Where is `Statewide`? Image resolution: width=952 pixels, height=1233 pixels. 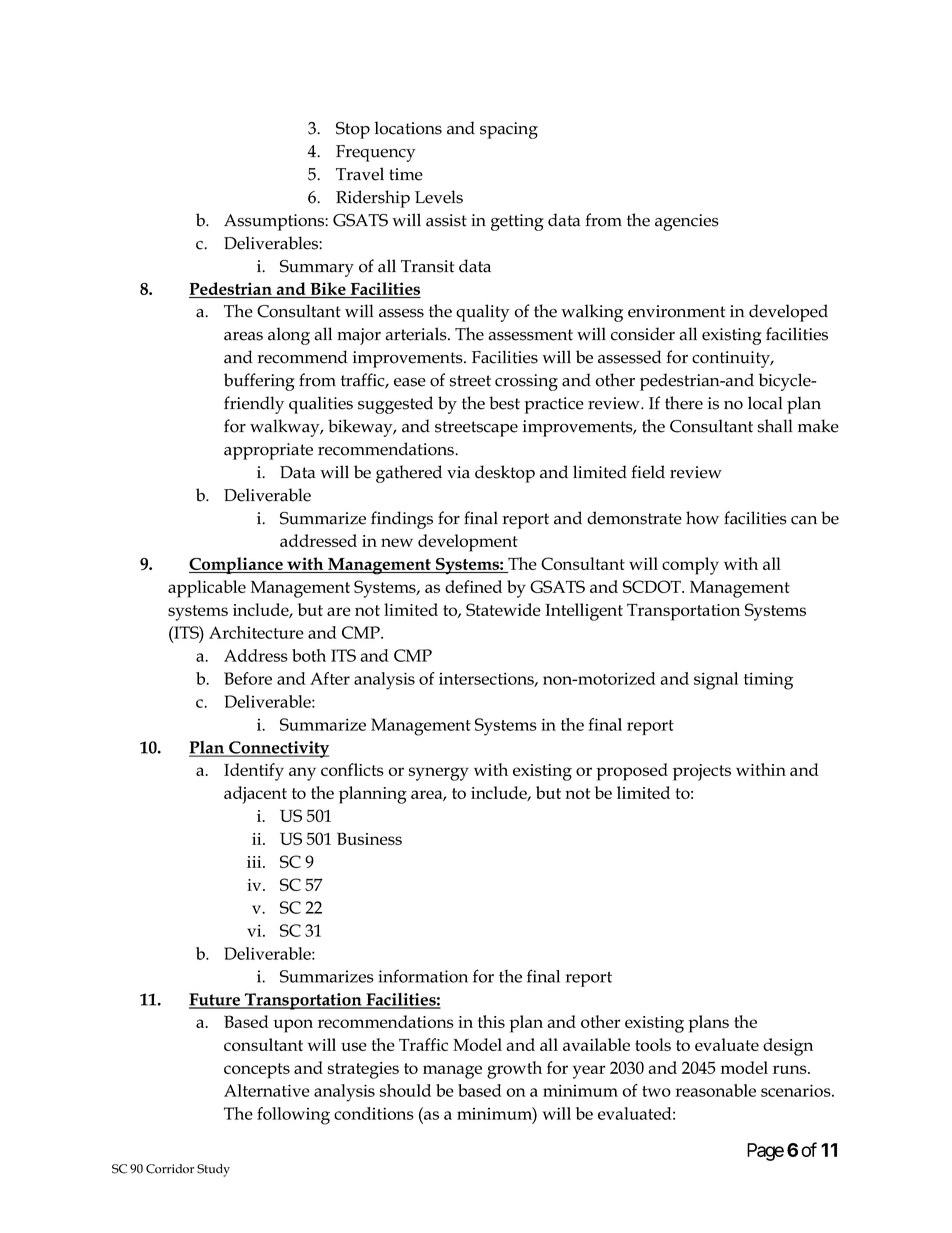 Statewide is located at coordinates (503, 609).
